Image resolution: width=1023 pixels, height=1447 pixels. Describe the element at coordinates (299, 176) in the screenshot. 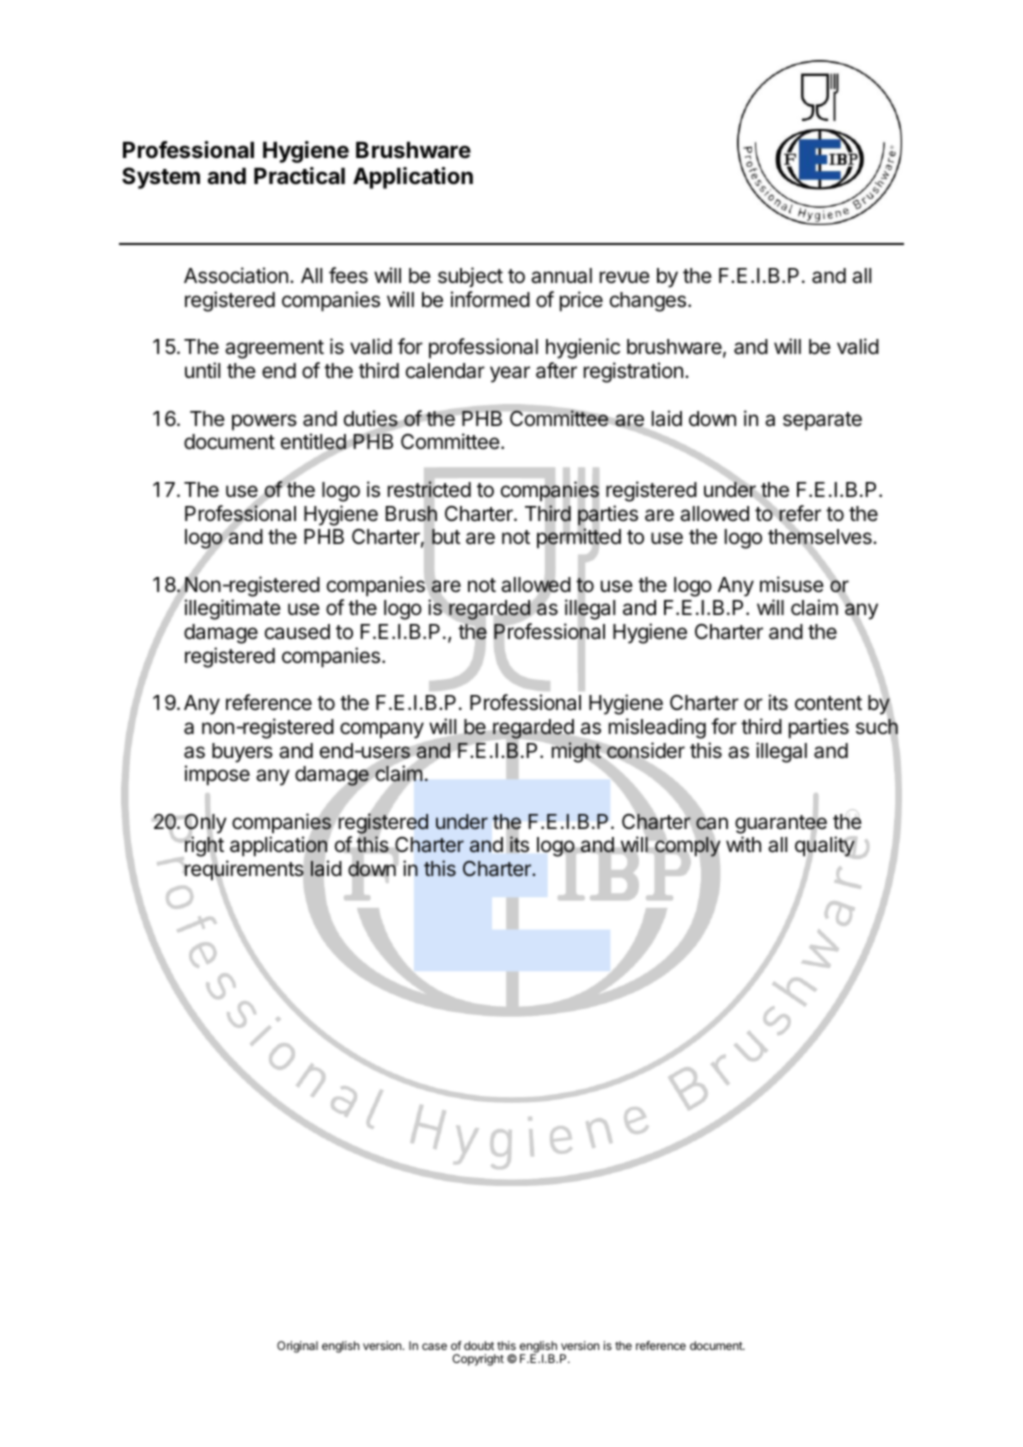

I see `Practical` at that location.
